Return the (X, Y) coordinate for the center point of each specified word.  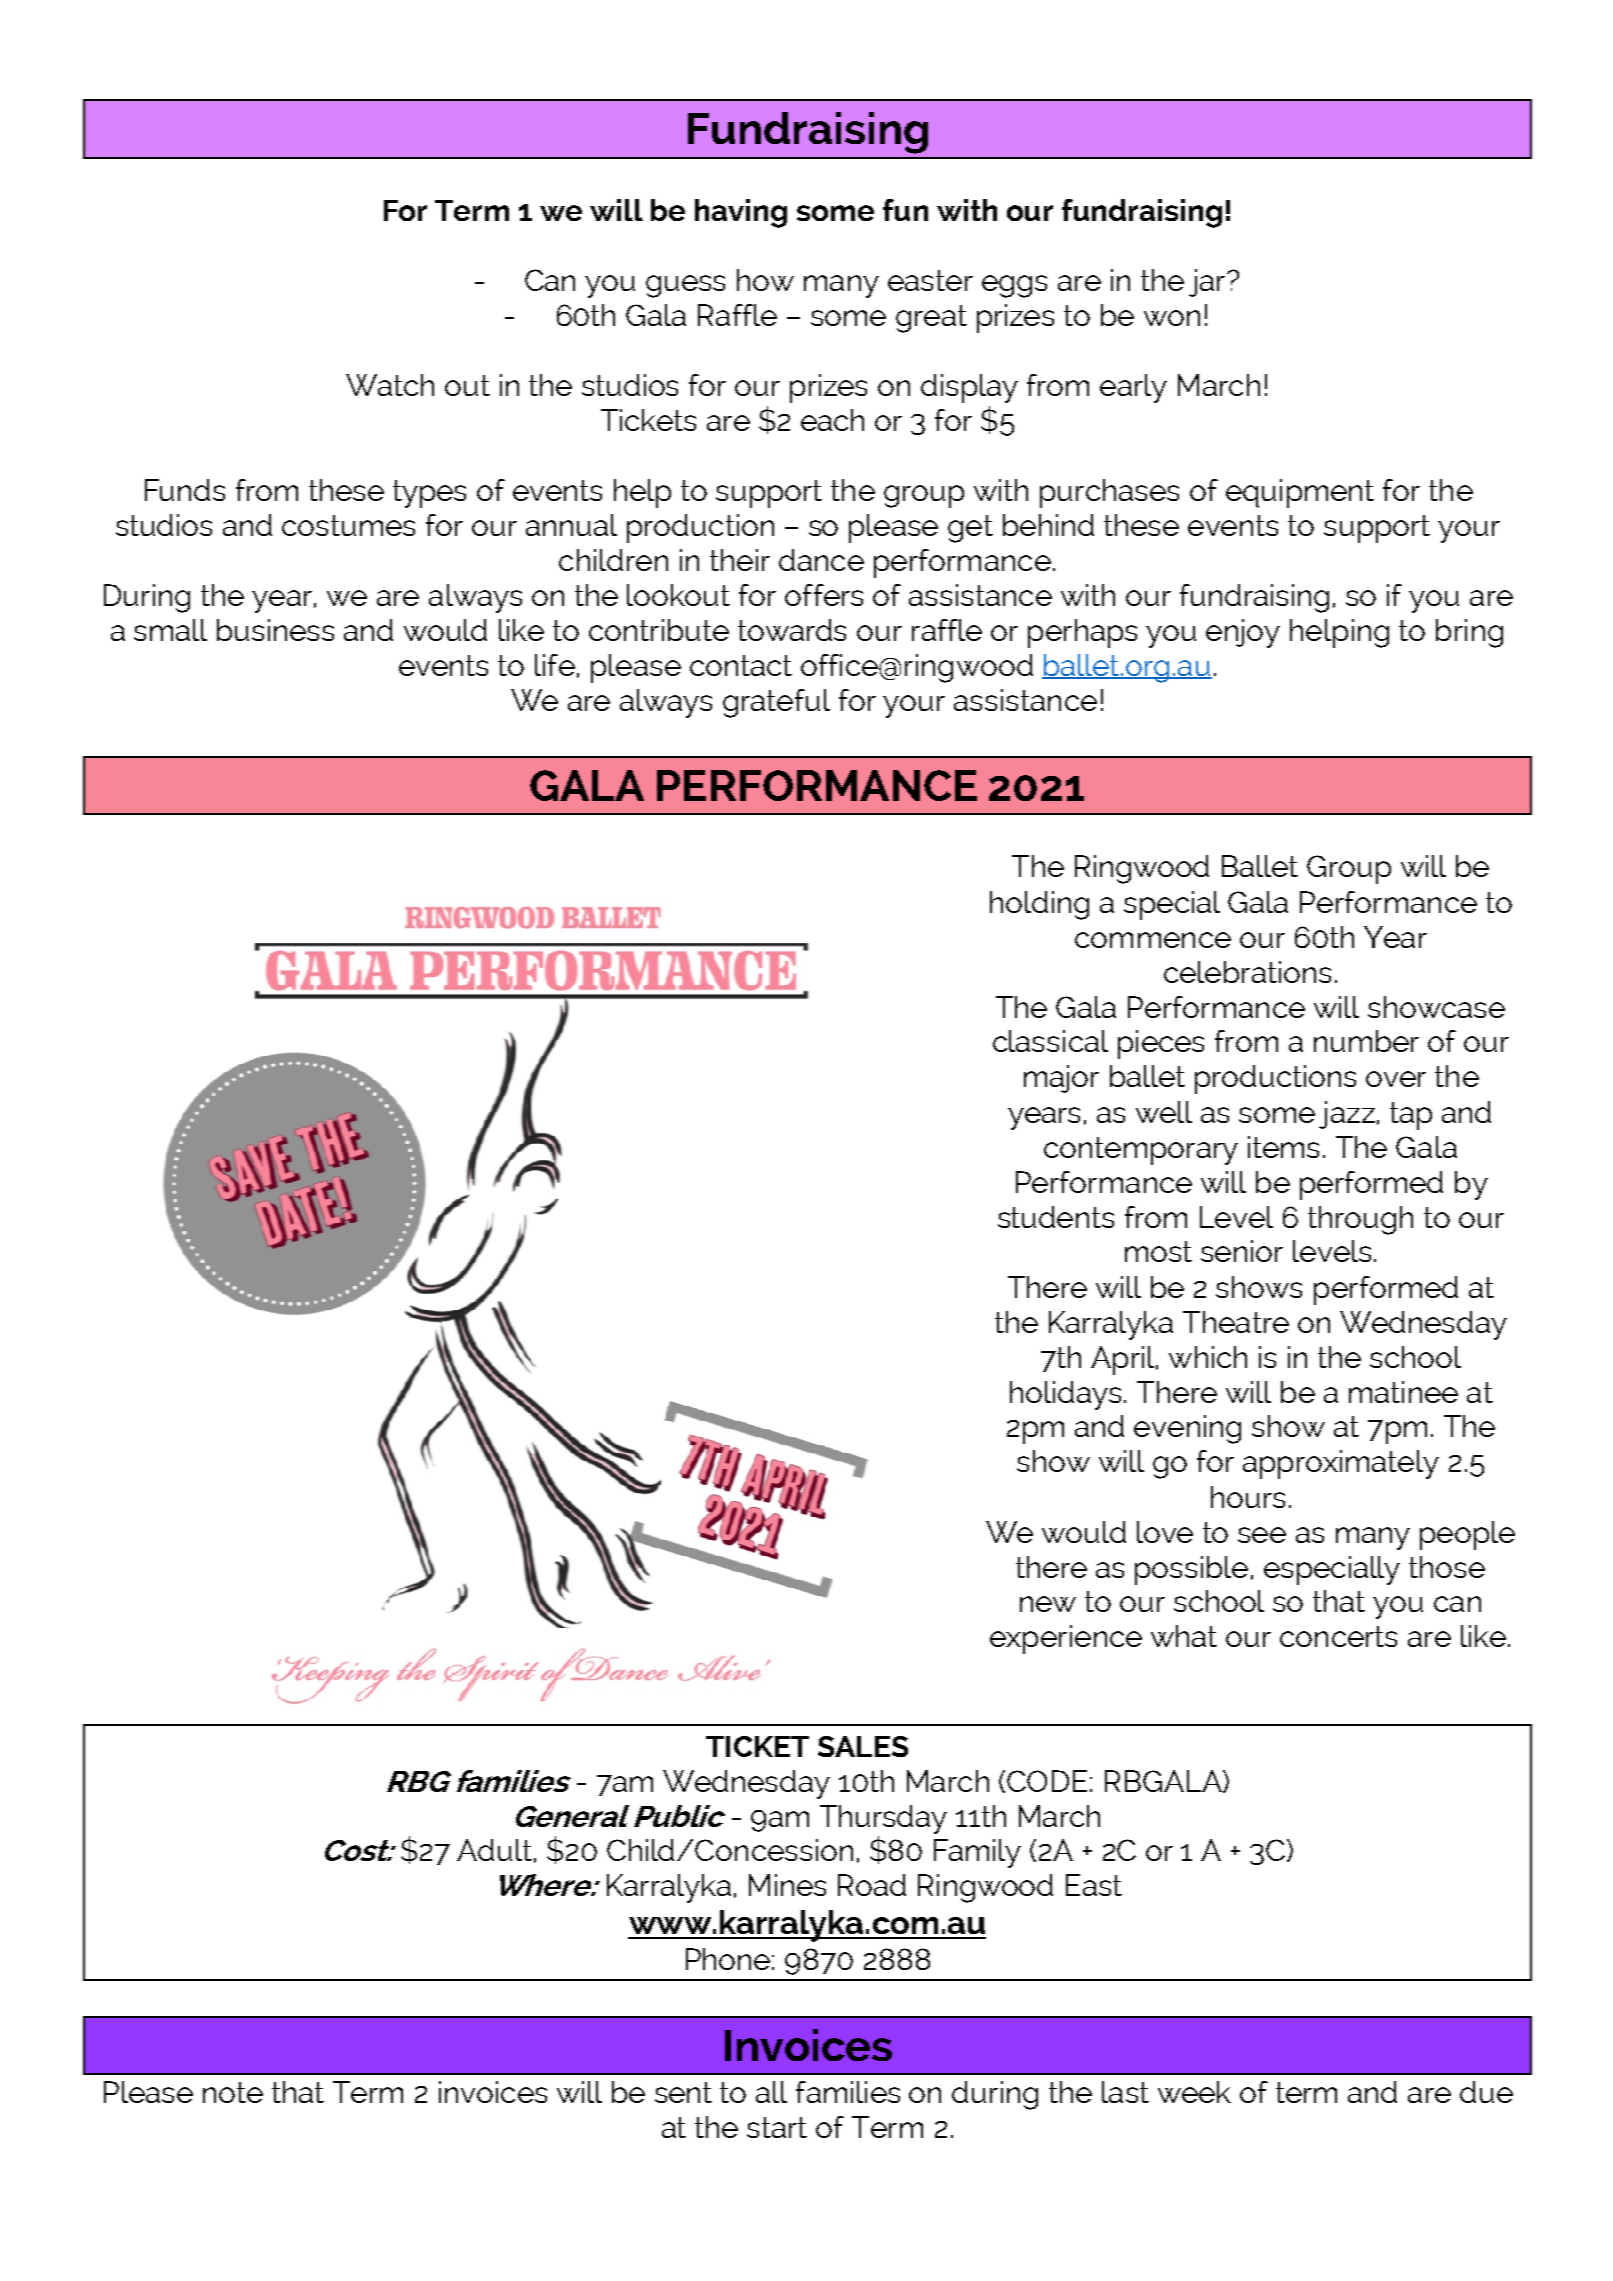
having (741, 213)
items (1283, 1147)
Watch (390, 385)
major (1061, 1079)
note (233, 2092)
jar (1208, 283)
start (777, 2127)
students (1056, 1217)
